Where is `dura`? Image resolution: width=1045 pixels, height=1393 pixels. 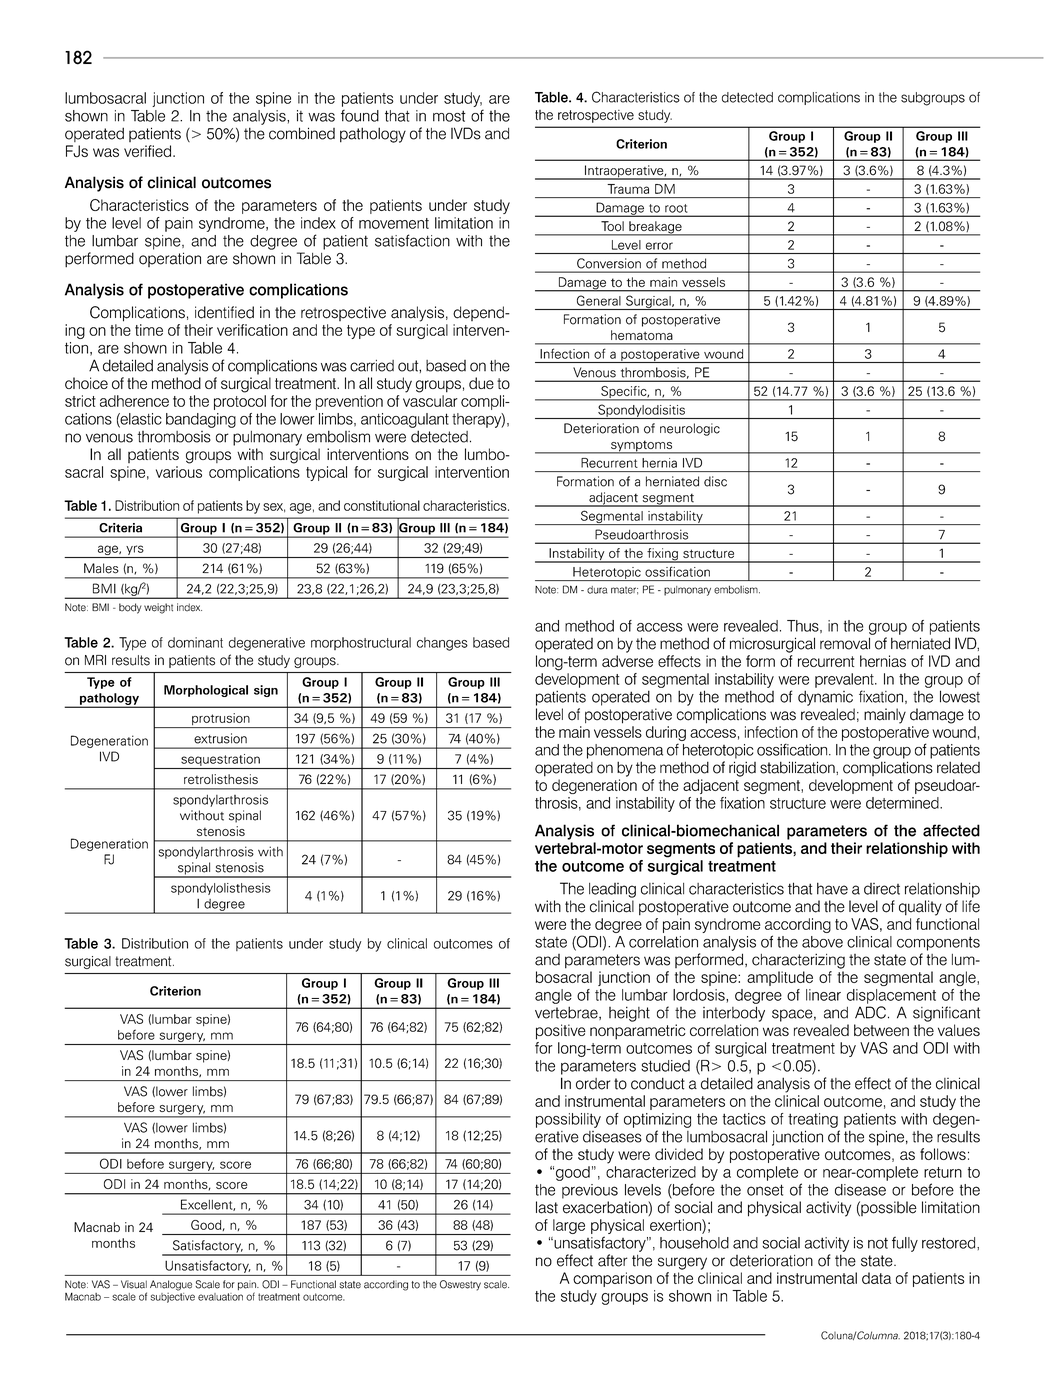 dura is located at coordinates (597, 590).
